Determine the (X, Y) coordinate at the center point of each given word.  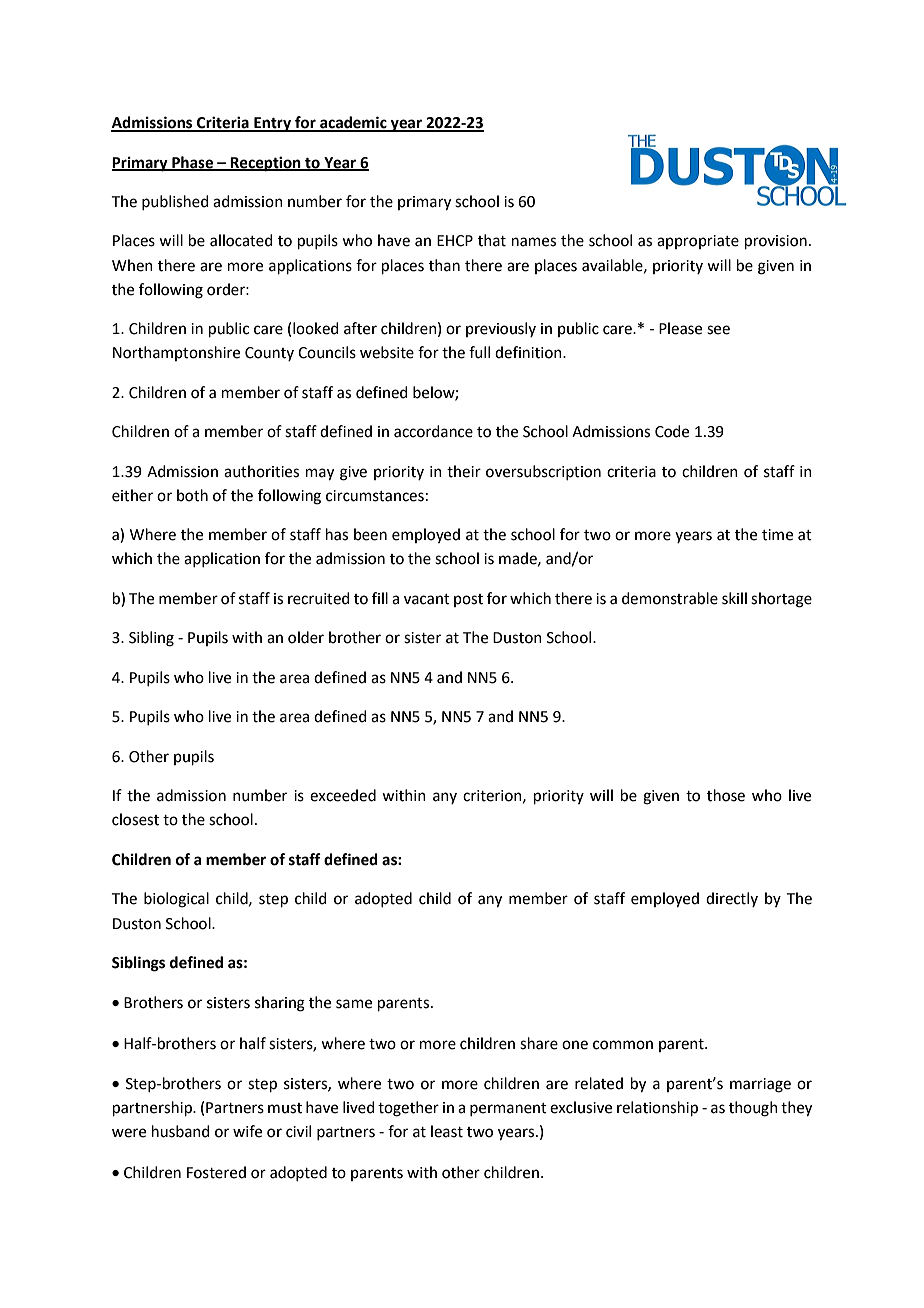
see (718, 330)
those (726, 795)
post (468, 600)
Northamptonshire (176, 353)
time (777, 535)
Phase (192, 163)
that (492, 240)
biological (176, 900)
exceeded (343, 795)
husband (181, 1131)
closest (135, 819)
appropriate (698, 242)
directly (732, 899)
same (354, 1004)
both (192, 495)
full (479, 352)
